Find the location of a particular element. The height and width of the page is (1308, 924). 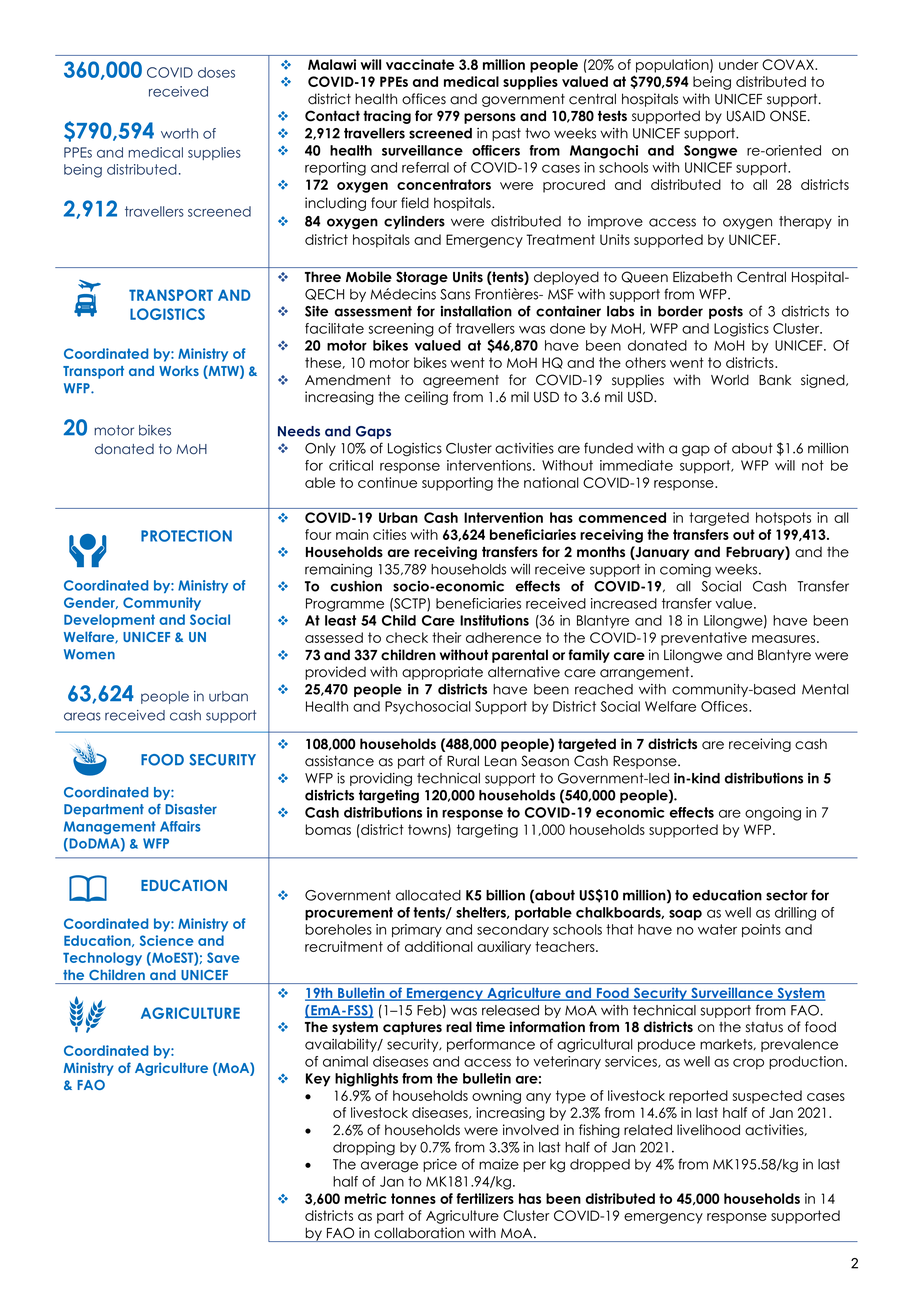

Key is located at coordinates (318, 1080).
